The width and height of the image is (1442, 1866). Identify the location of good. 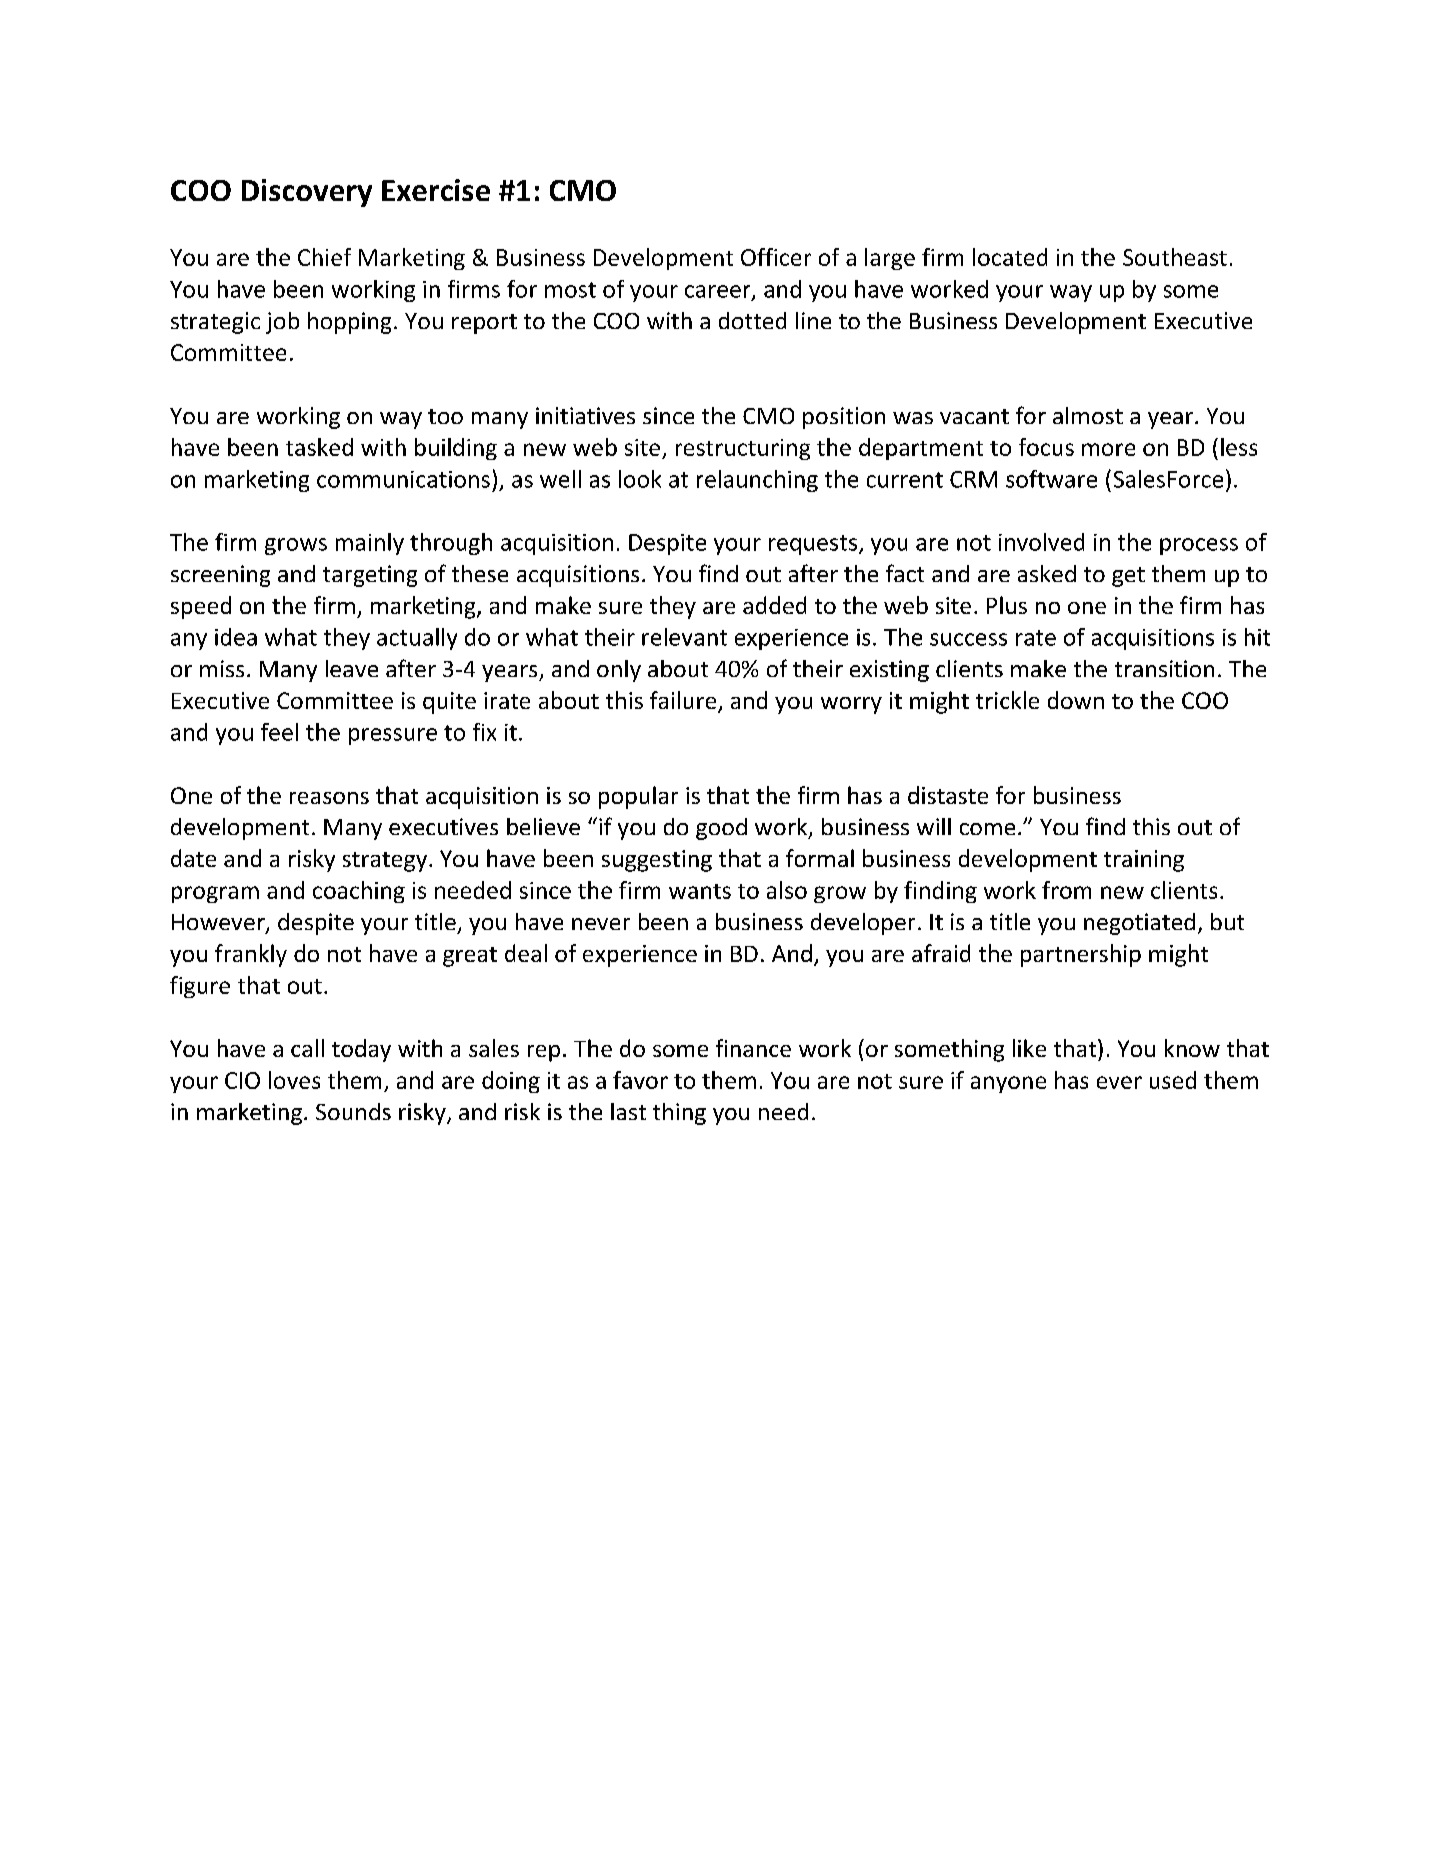
(721, 829).
